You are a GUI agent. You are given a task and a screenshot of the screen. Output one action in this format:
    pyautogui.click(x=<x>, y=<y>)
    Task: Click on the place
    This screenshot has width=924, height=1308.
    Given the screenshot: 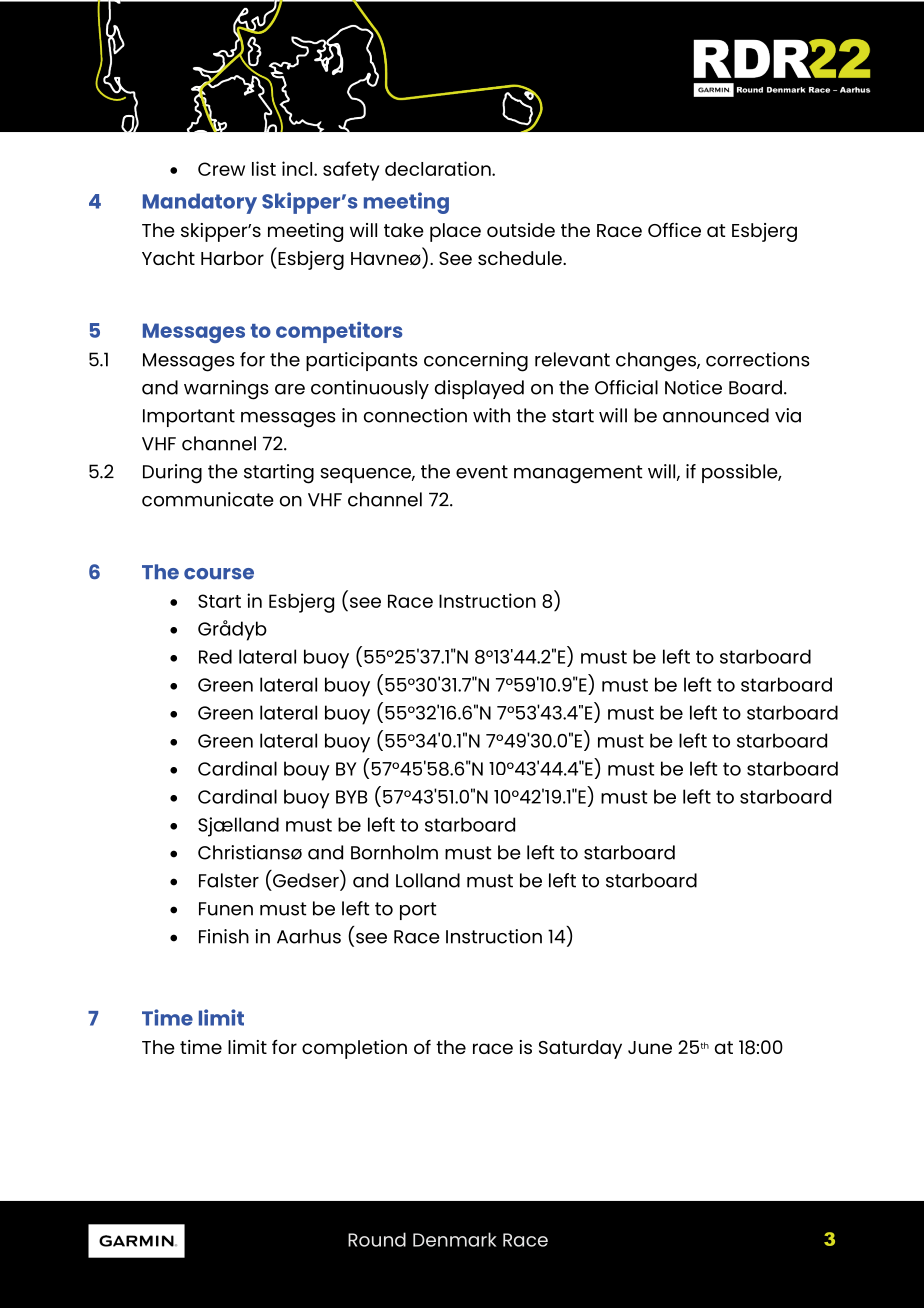 What is the action you would take?
    pyautogui.click(x=455, y=232)
